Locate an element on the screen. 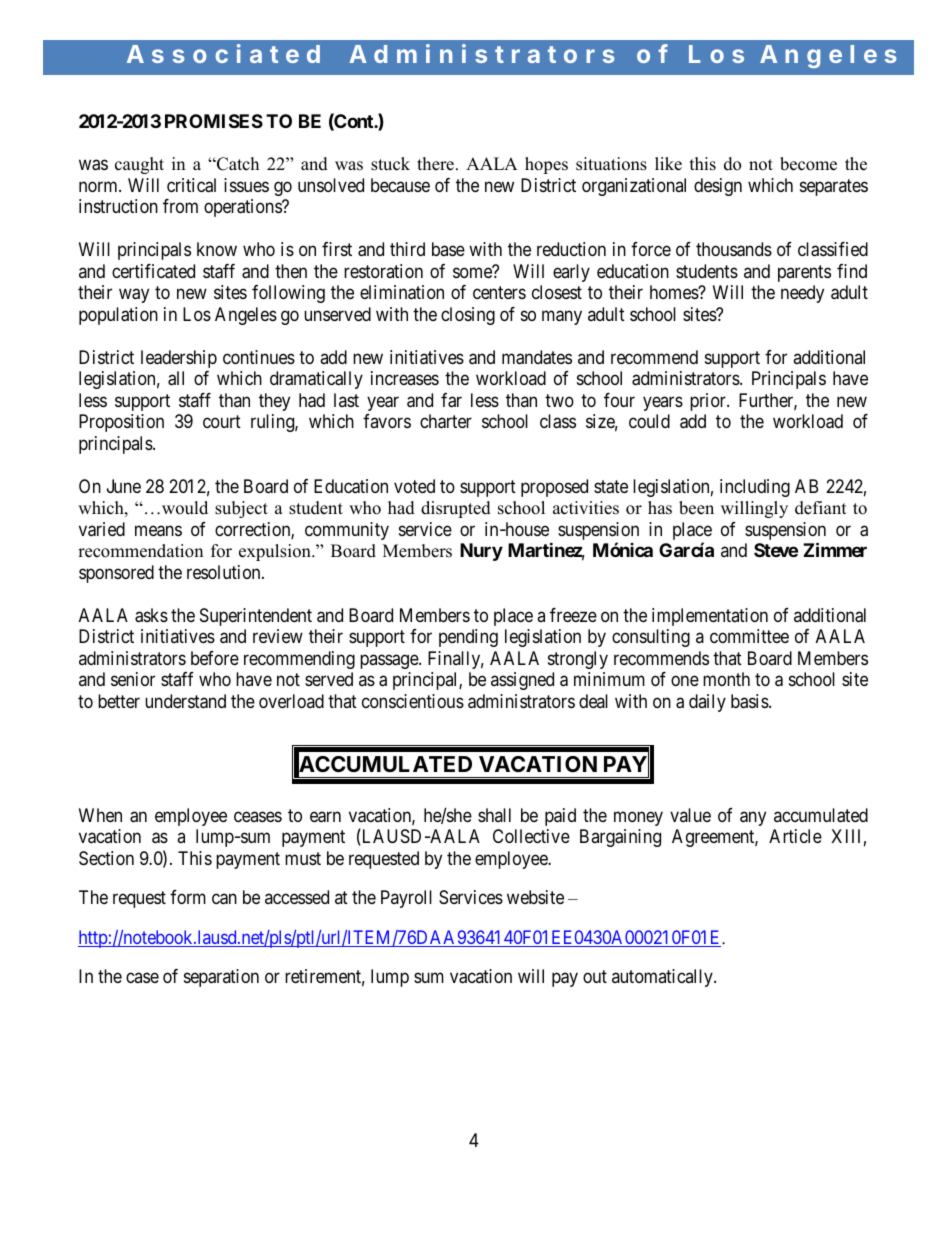  Nury is located at coordinates (481, 552).
